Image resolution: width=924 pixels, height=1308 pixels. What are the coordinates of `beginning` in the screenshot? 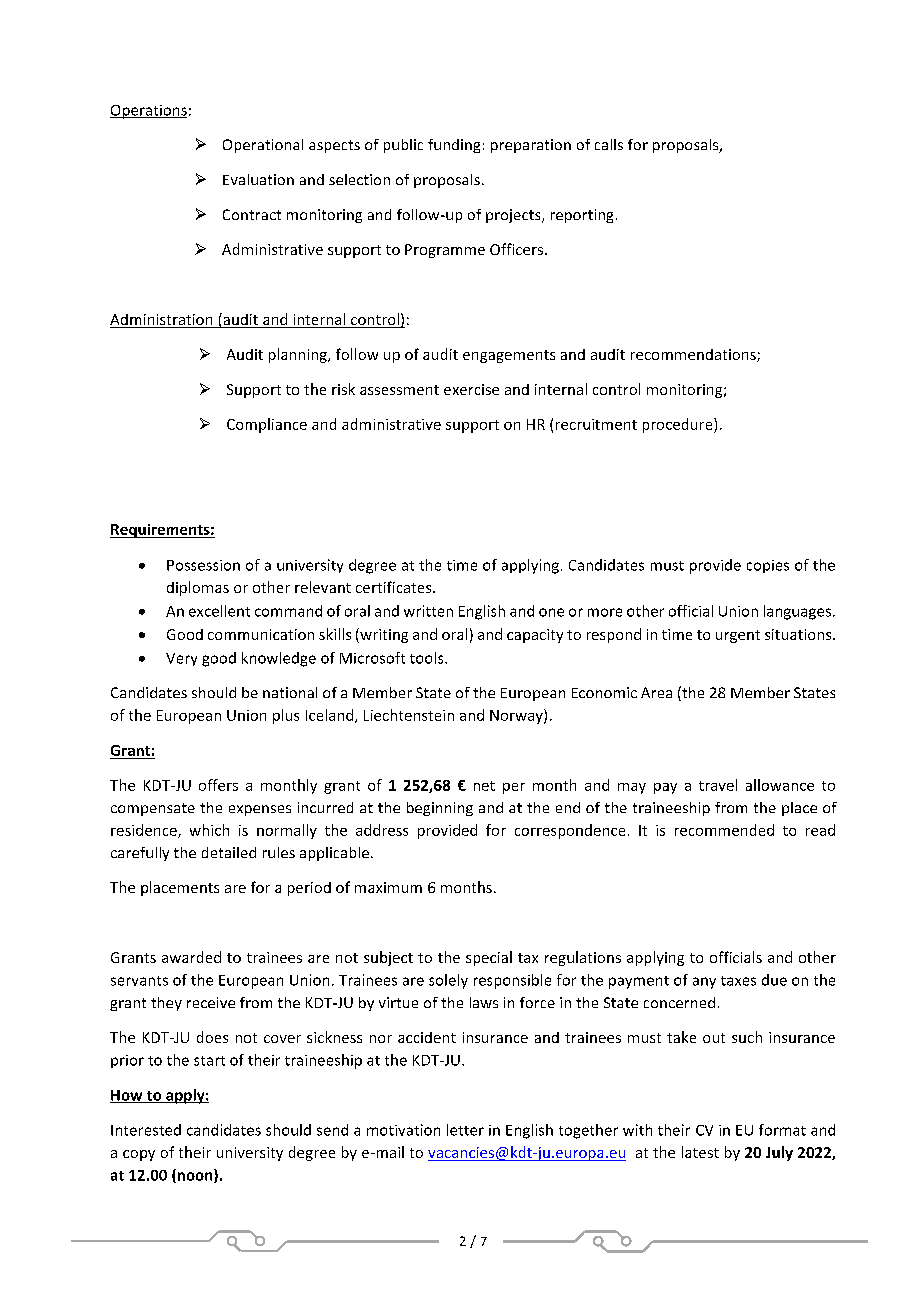 It's located at (440, 809).
